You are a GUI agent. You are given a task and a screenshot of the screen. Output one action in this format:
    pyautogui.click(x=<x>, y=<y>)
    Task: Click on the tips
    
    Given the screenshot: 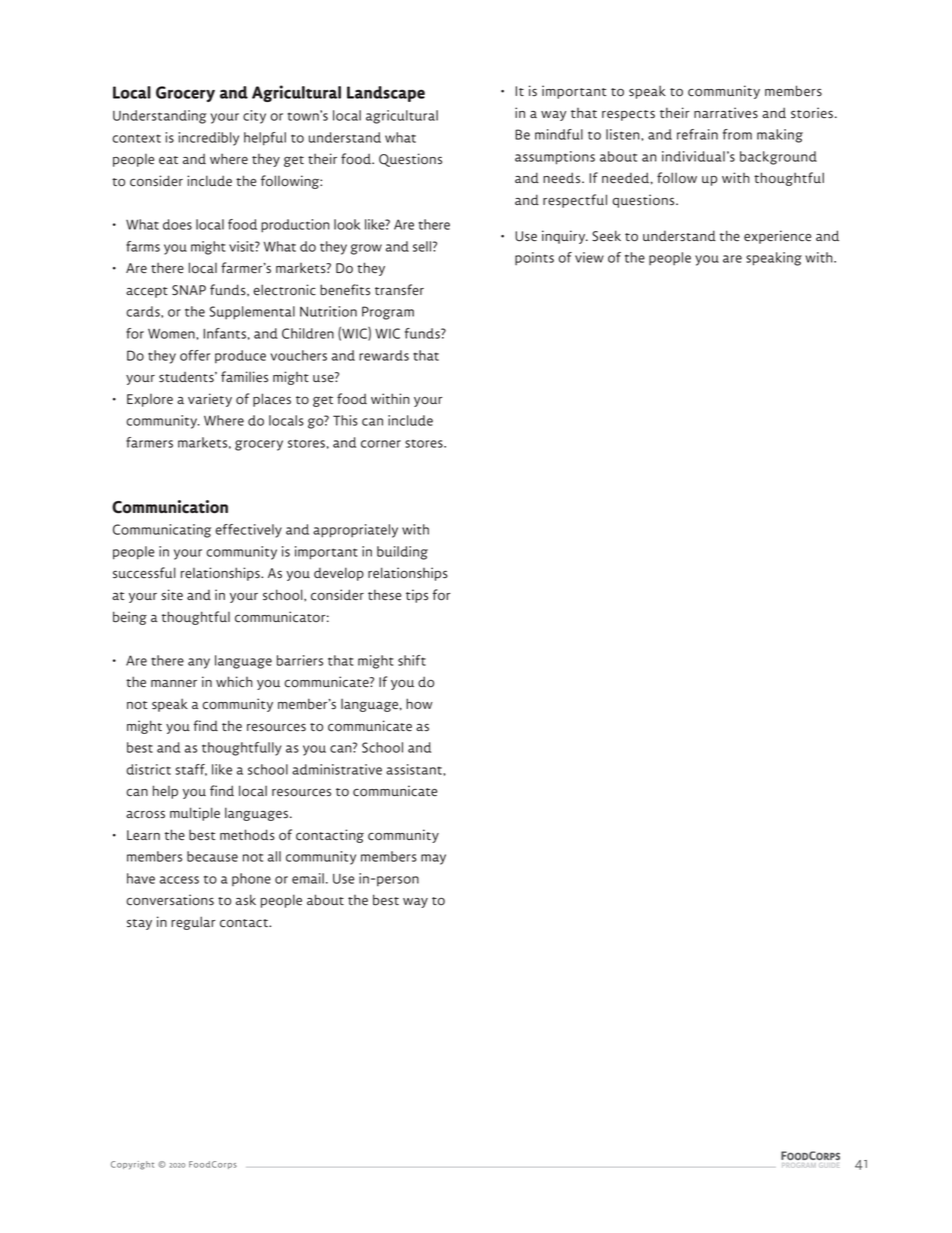 What is the action you would take?
    pyautogui.click(x=417, y=596)
